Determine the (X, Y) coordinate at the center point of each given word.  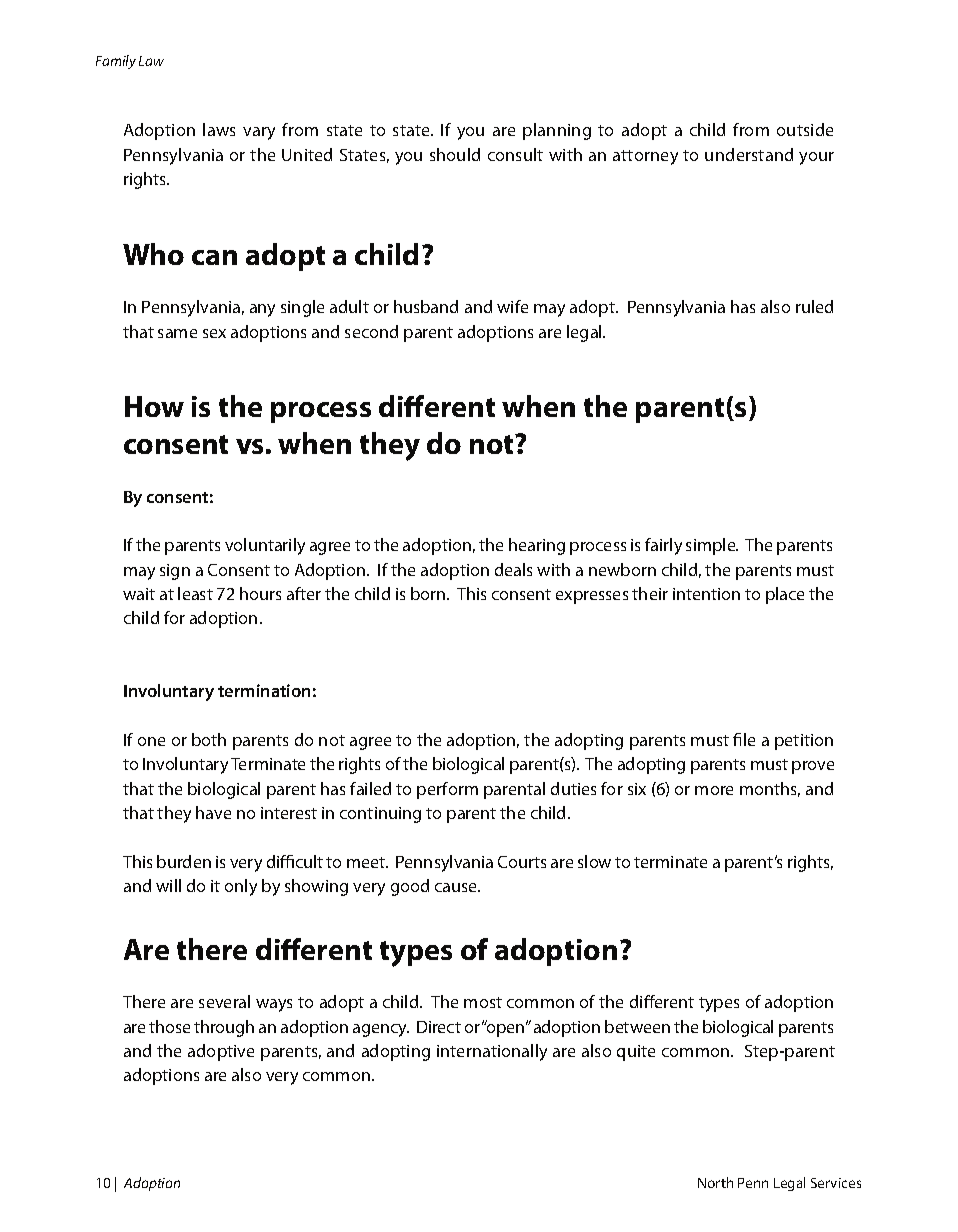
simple (712, 546)
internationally (492, 1052)
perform (447, 790)
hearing (537, 546)
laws (219, 129)
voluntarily (265, 546)
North (715, 1182)
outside (805, 129)
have (213, 812)
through (224, 1028)
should (455, 154)
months (770, 789)
